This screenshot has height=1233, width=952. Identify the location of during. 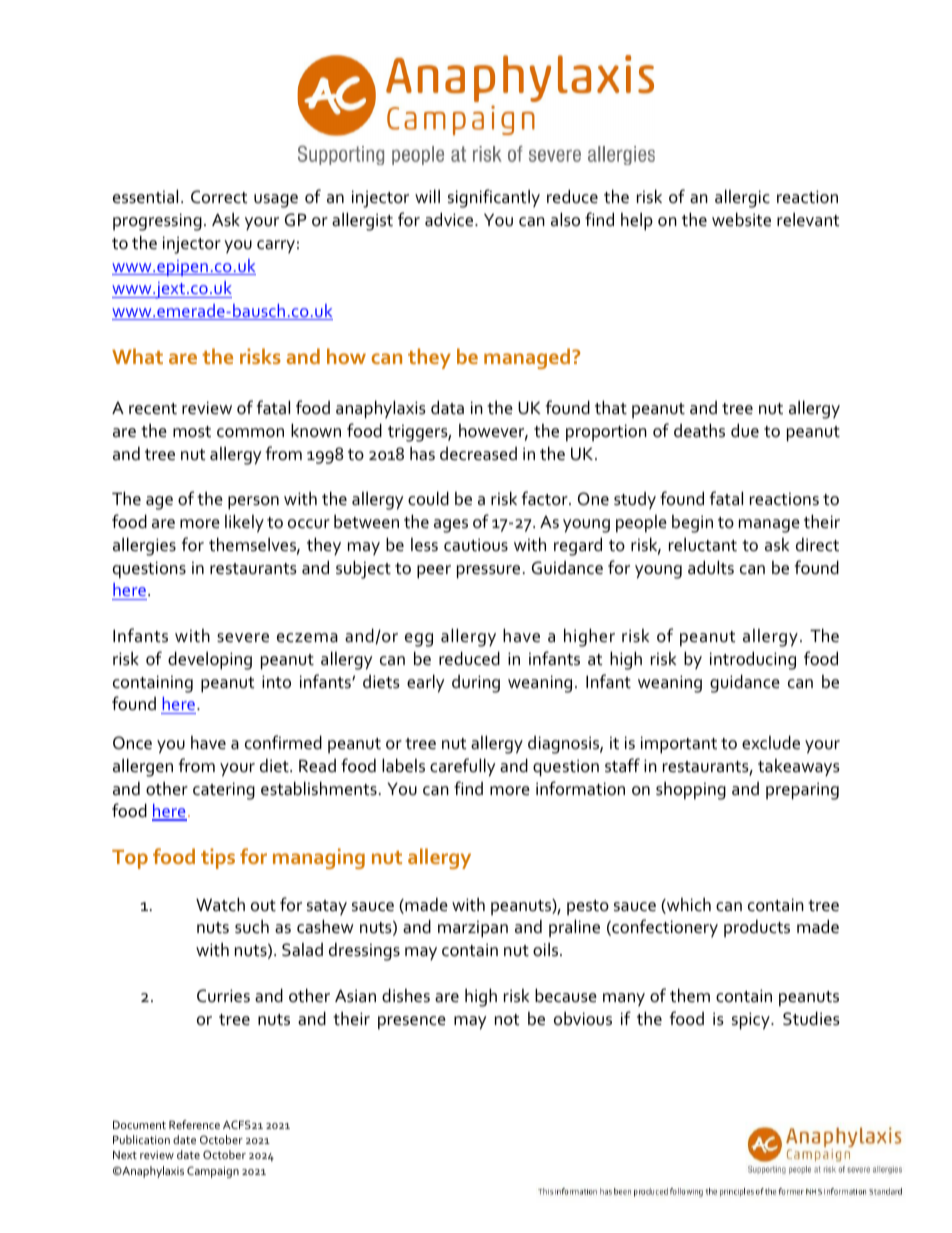
(476, 684).
